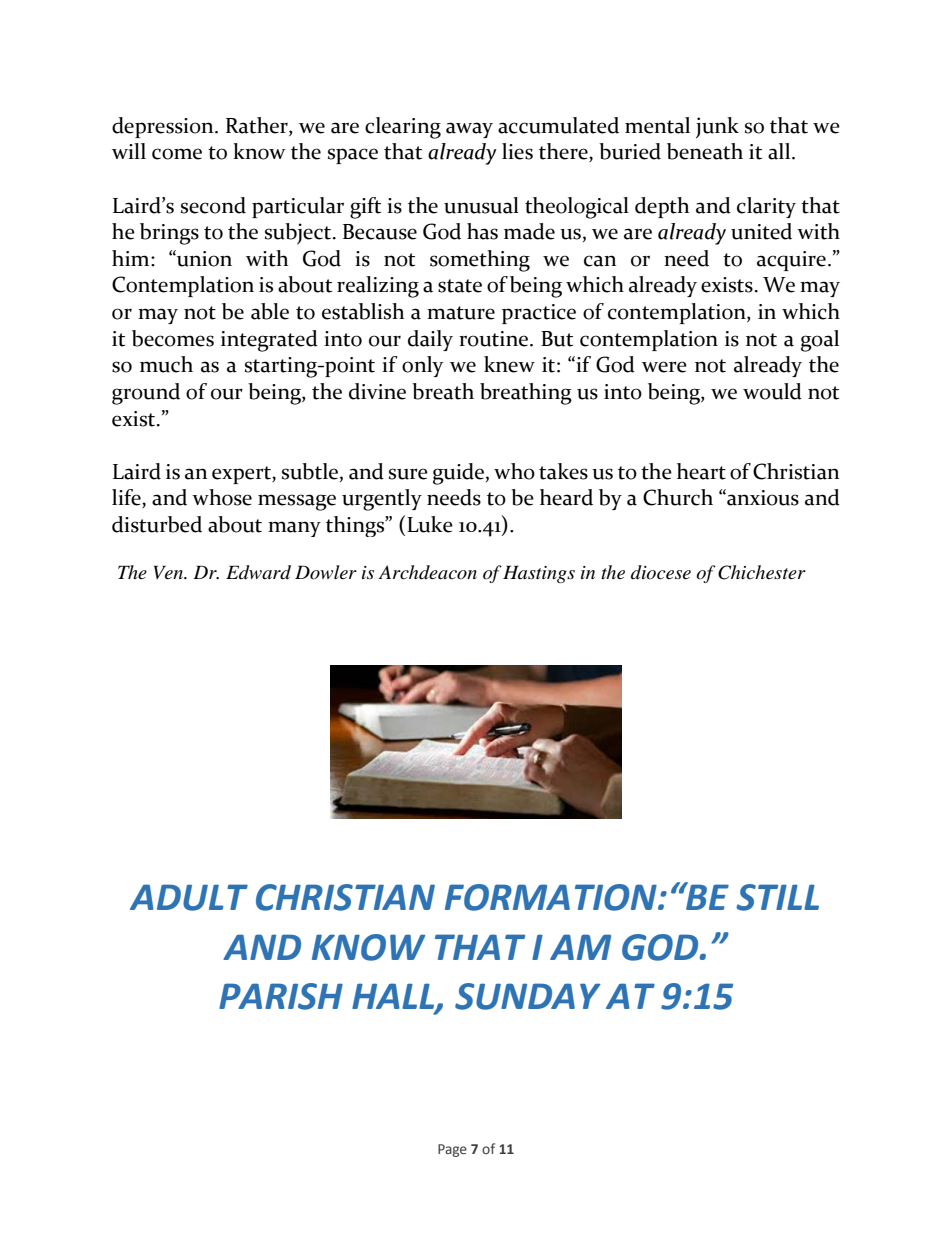 This screenshot has height=1233, width=952. What do you see at coordinates (164, 127) in the screenshot?
I see `depression` at bounding box center [164, 127].
